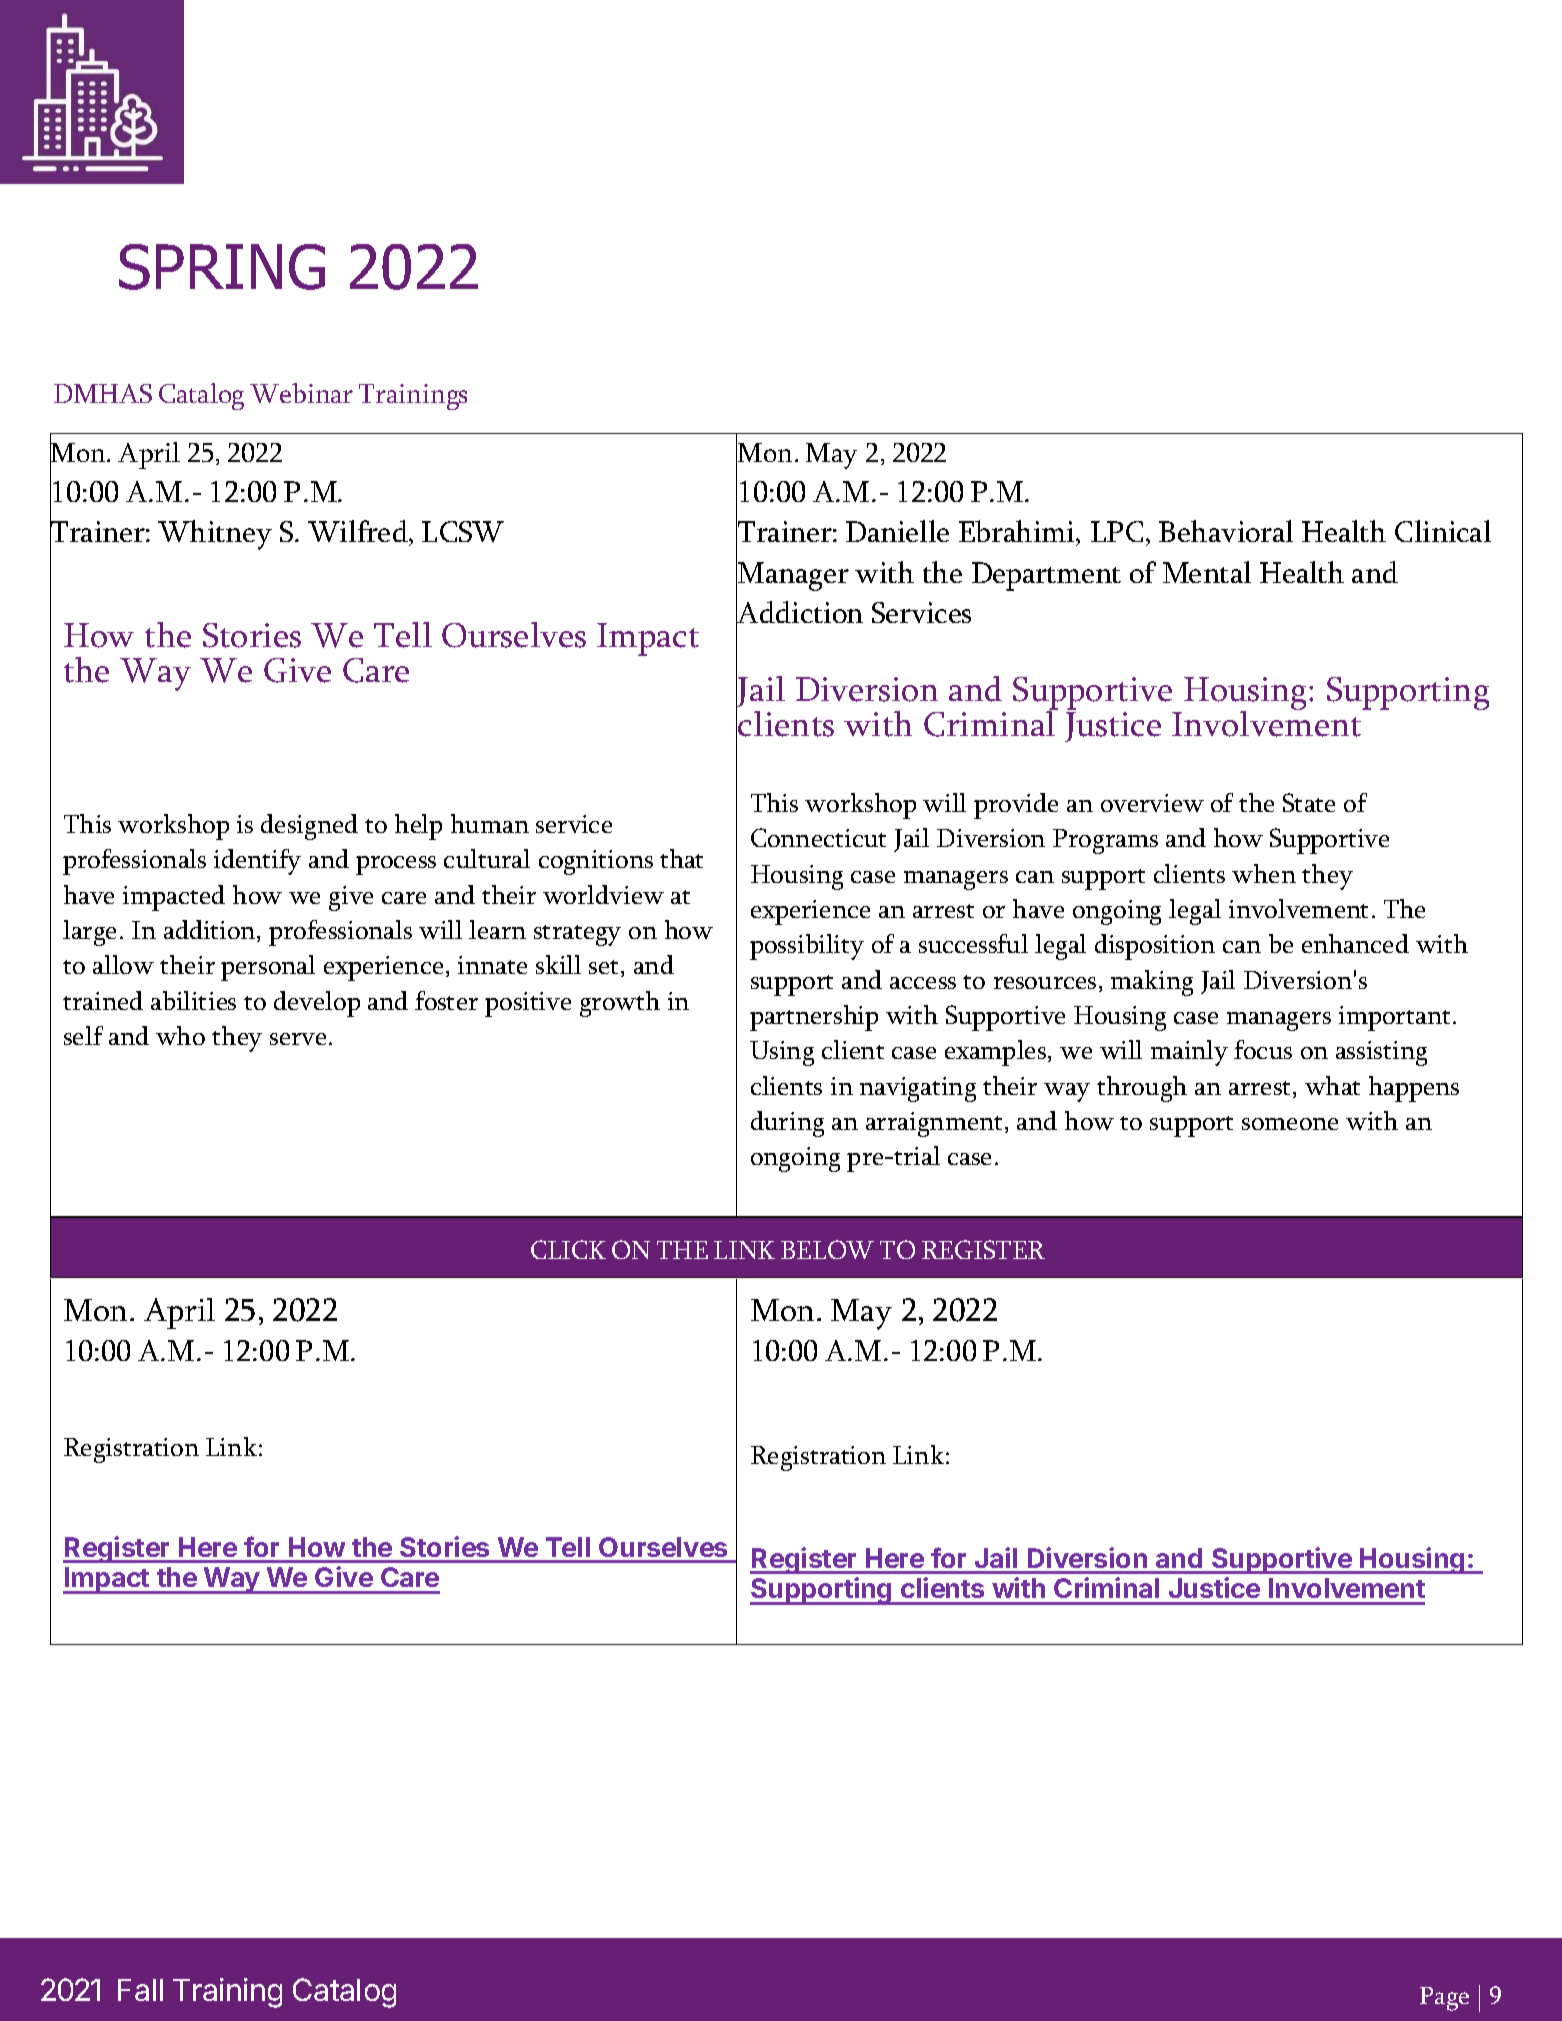 The image size is (1562, 2021). Describe the element at coordinates (818, 837) in the document. I see `Connecticut` at that location.
